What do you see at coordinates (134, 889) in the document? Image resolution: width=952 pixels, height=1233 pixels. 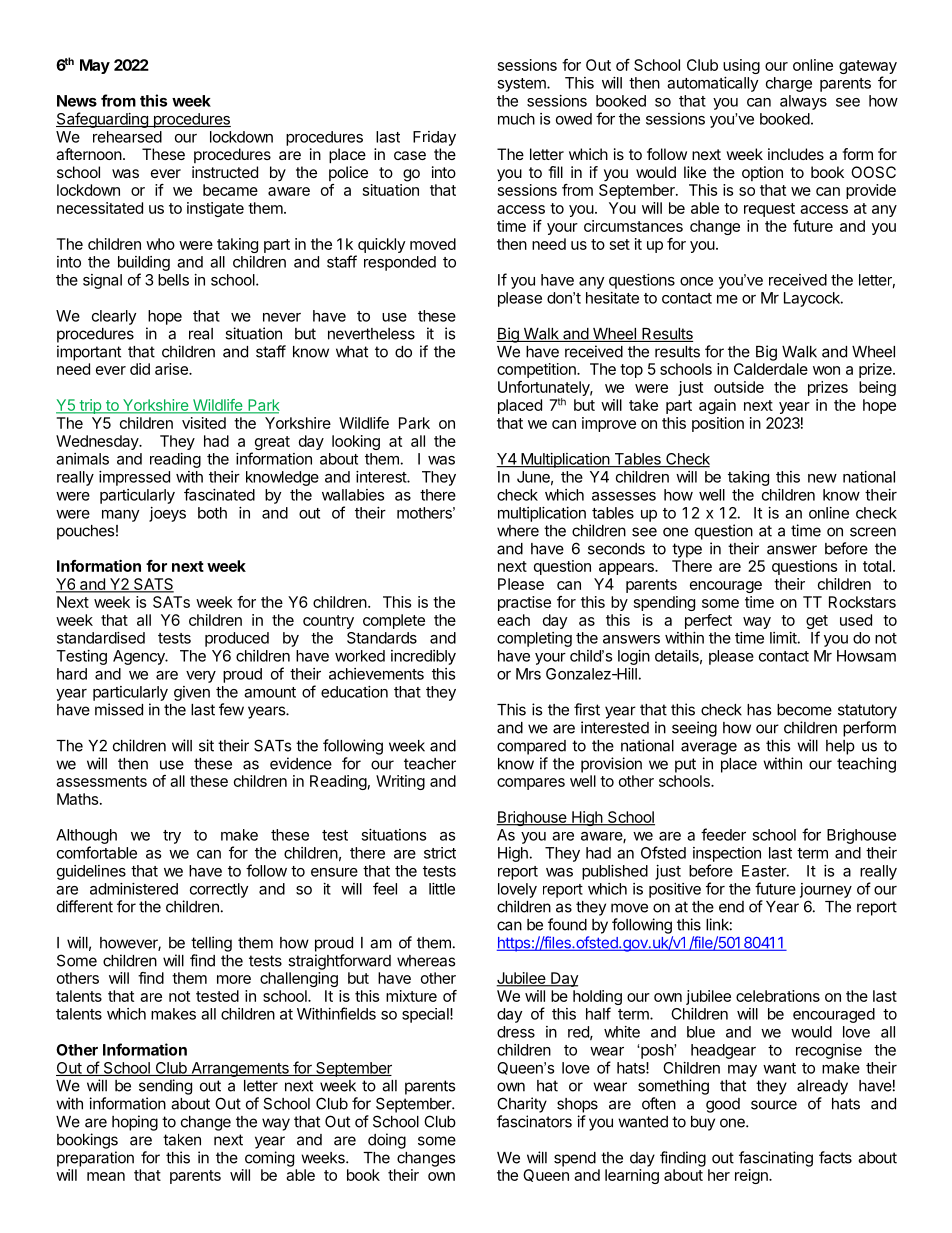 I see `administered` at bounding box center [134, 889].
